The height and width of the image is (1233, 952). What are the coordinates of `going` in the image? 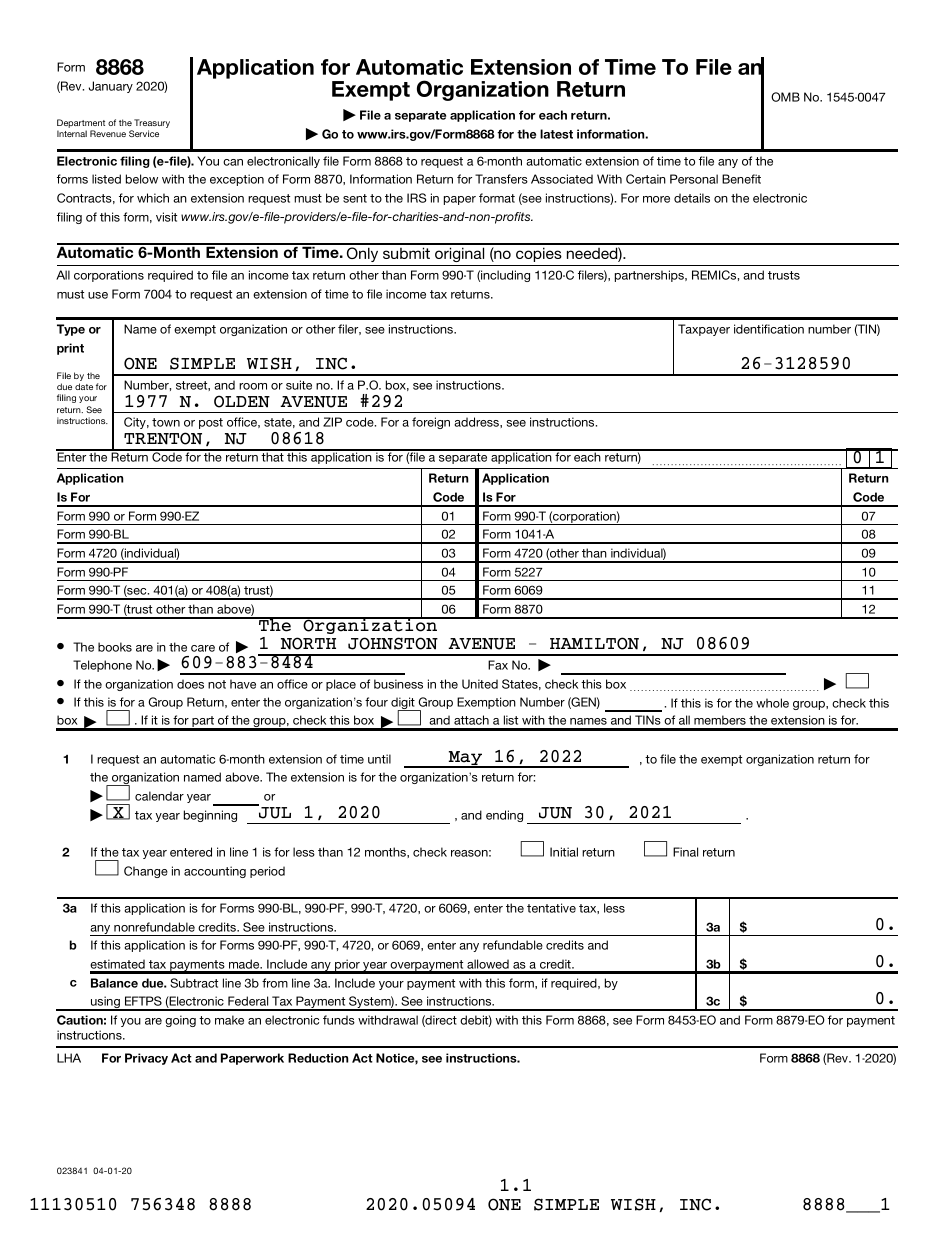 It's located at (180, 1021).
